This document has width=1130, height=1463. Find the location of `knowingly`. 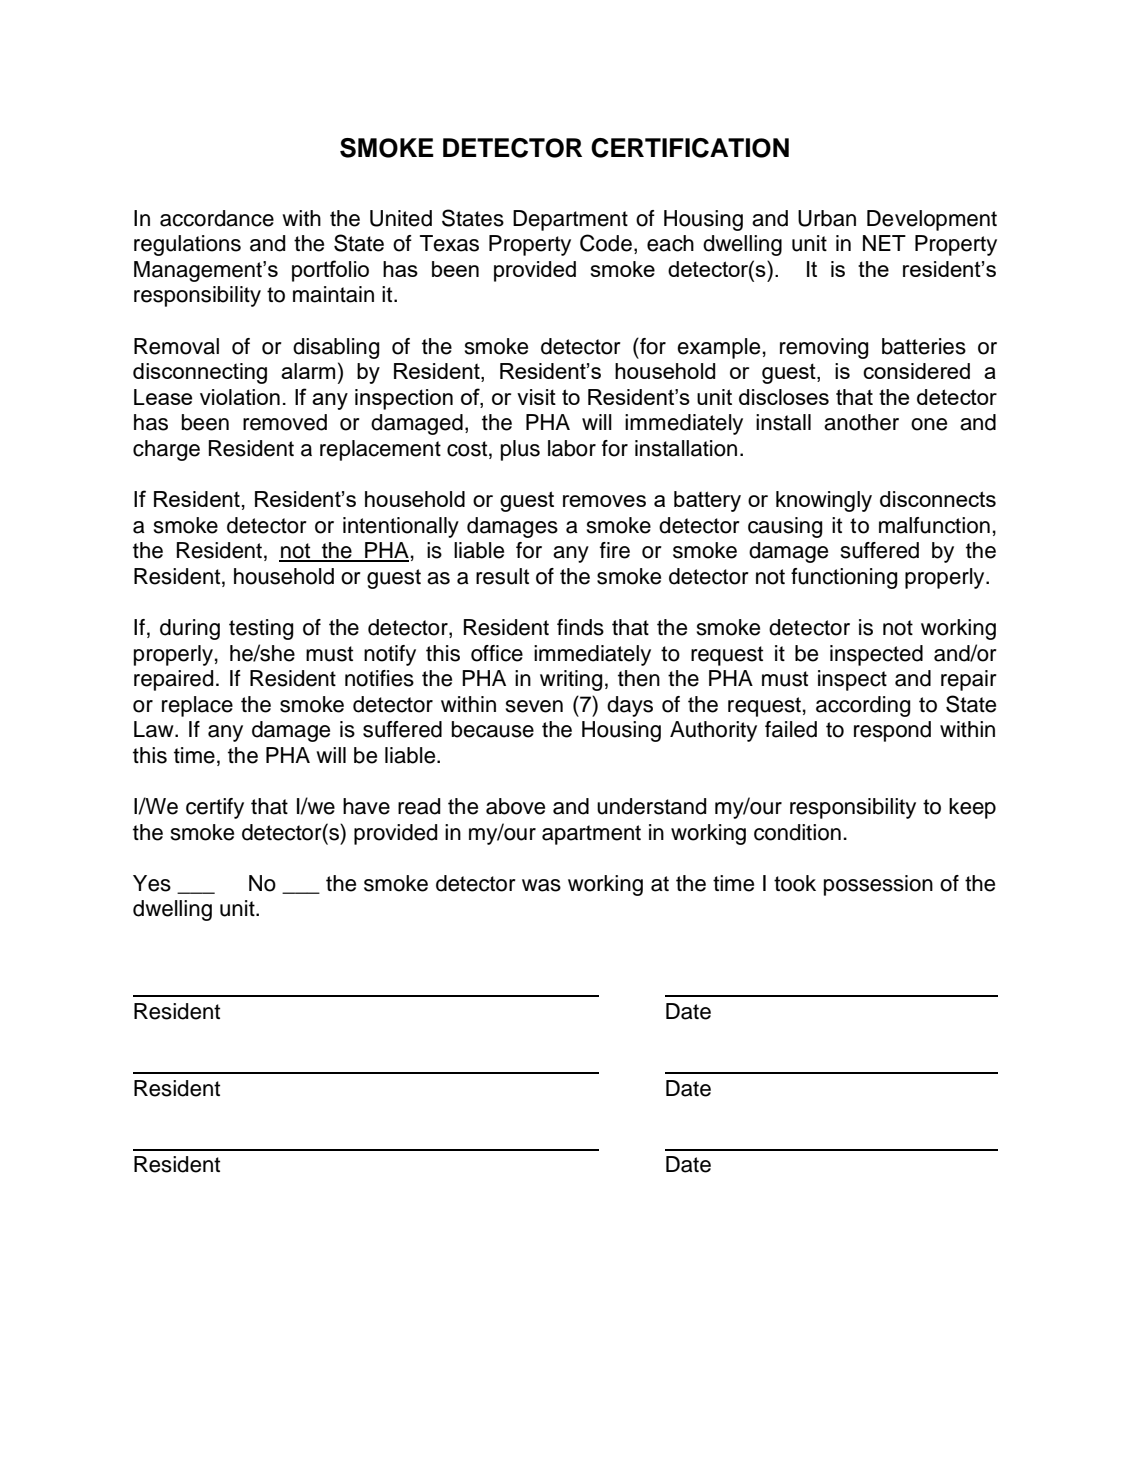

knowingly is located at coordinates (824, 501).
